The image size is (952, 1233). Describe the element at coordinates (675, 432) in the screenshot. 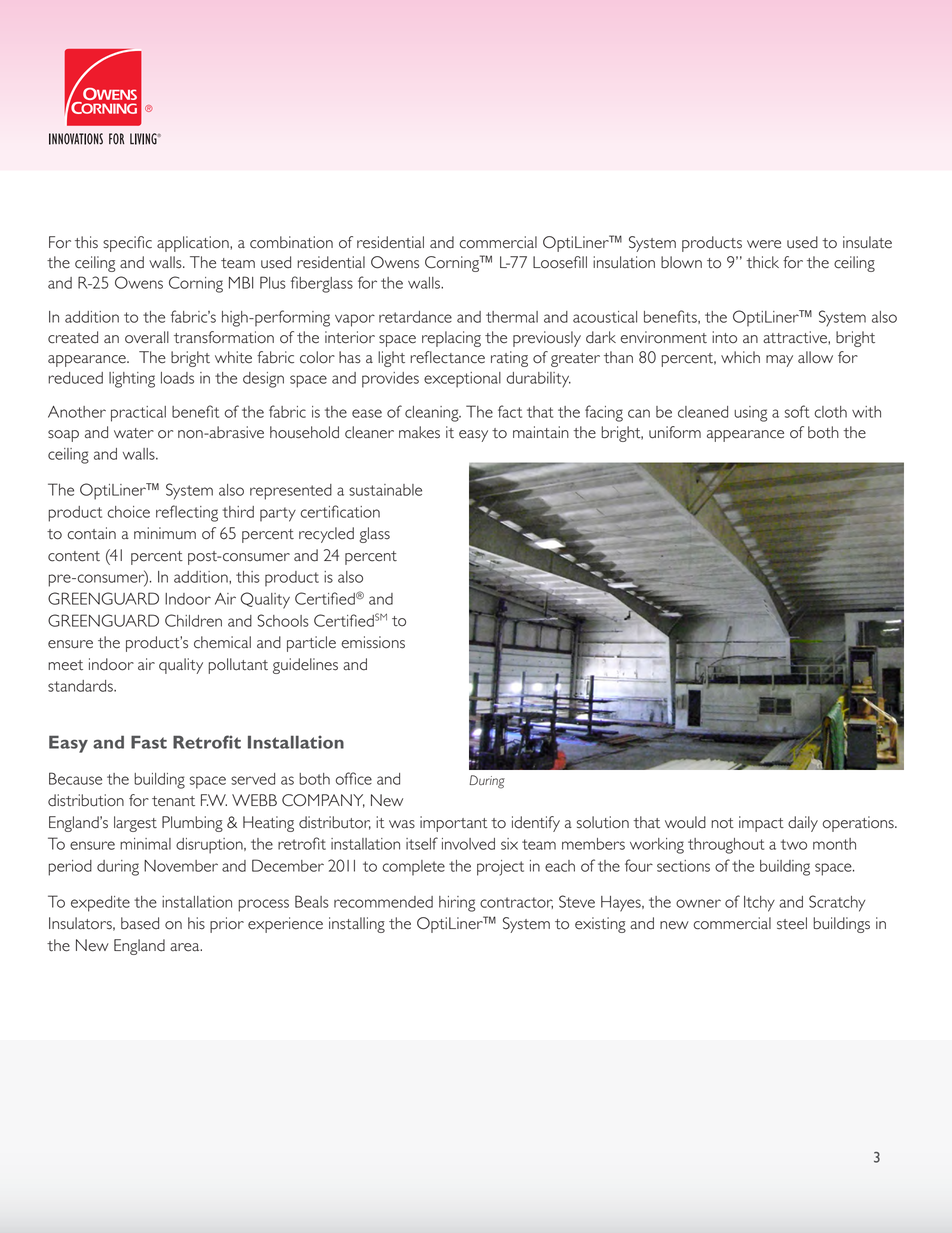

I see `uniform` at that location.
